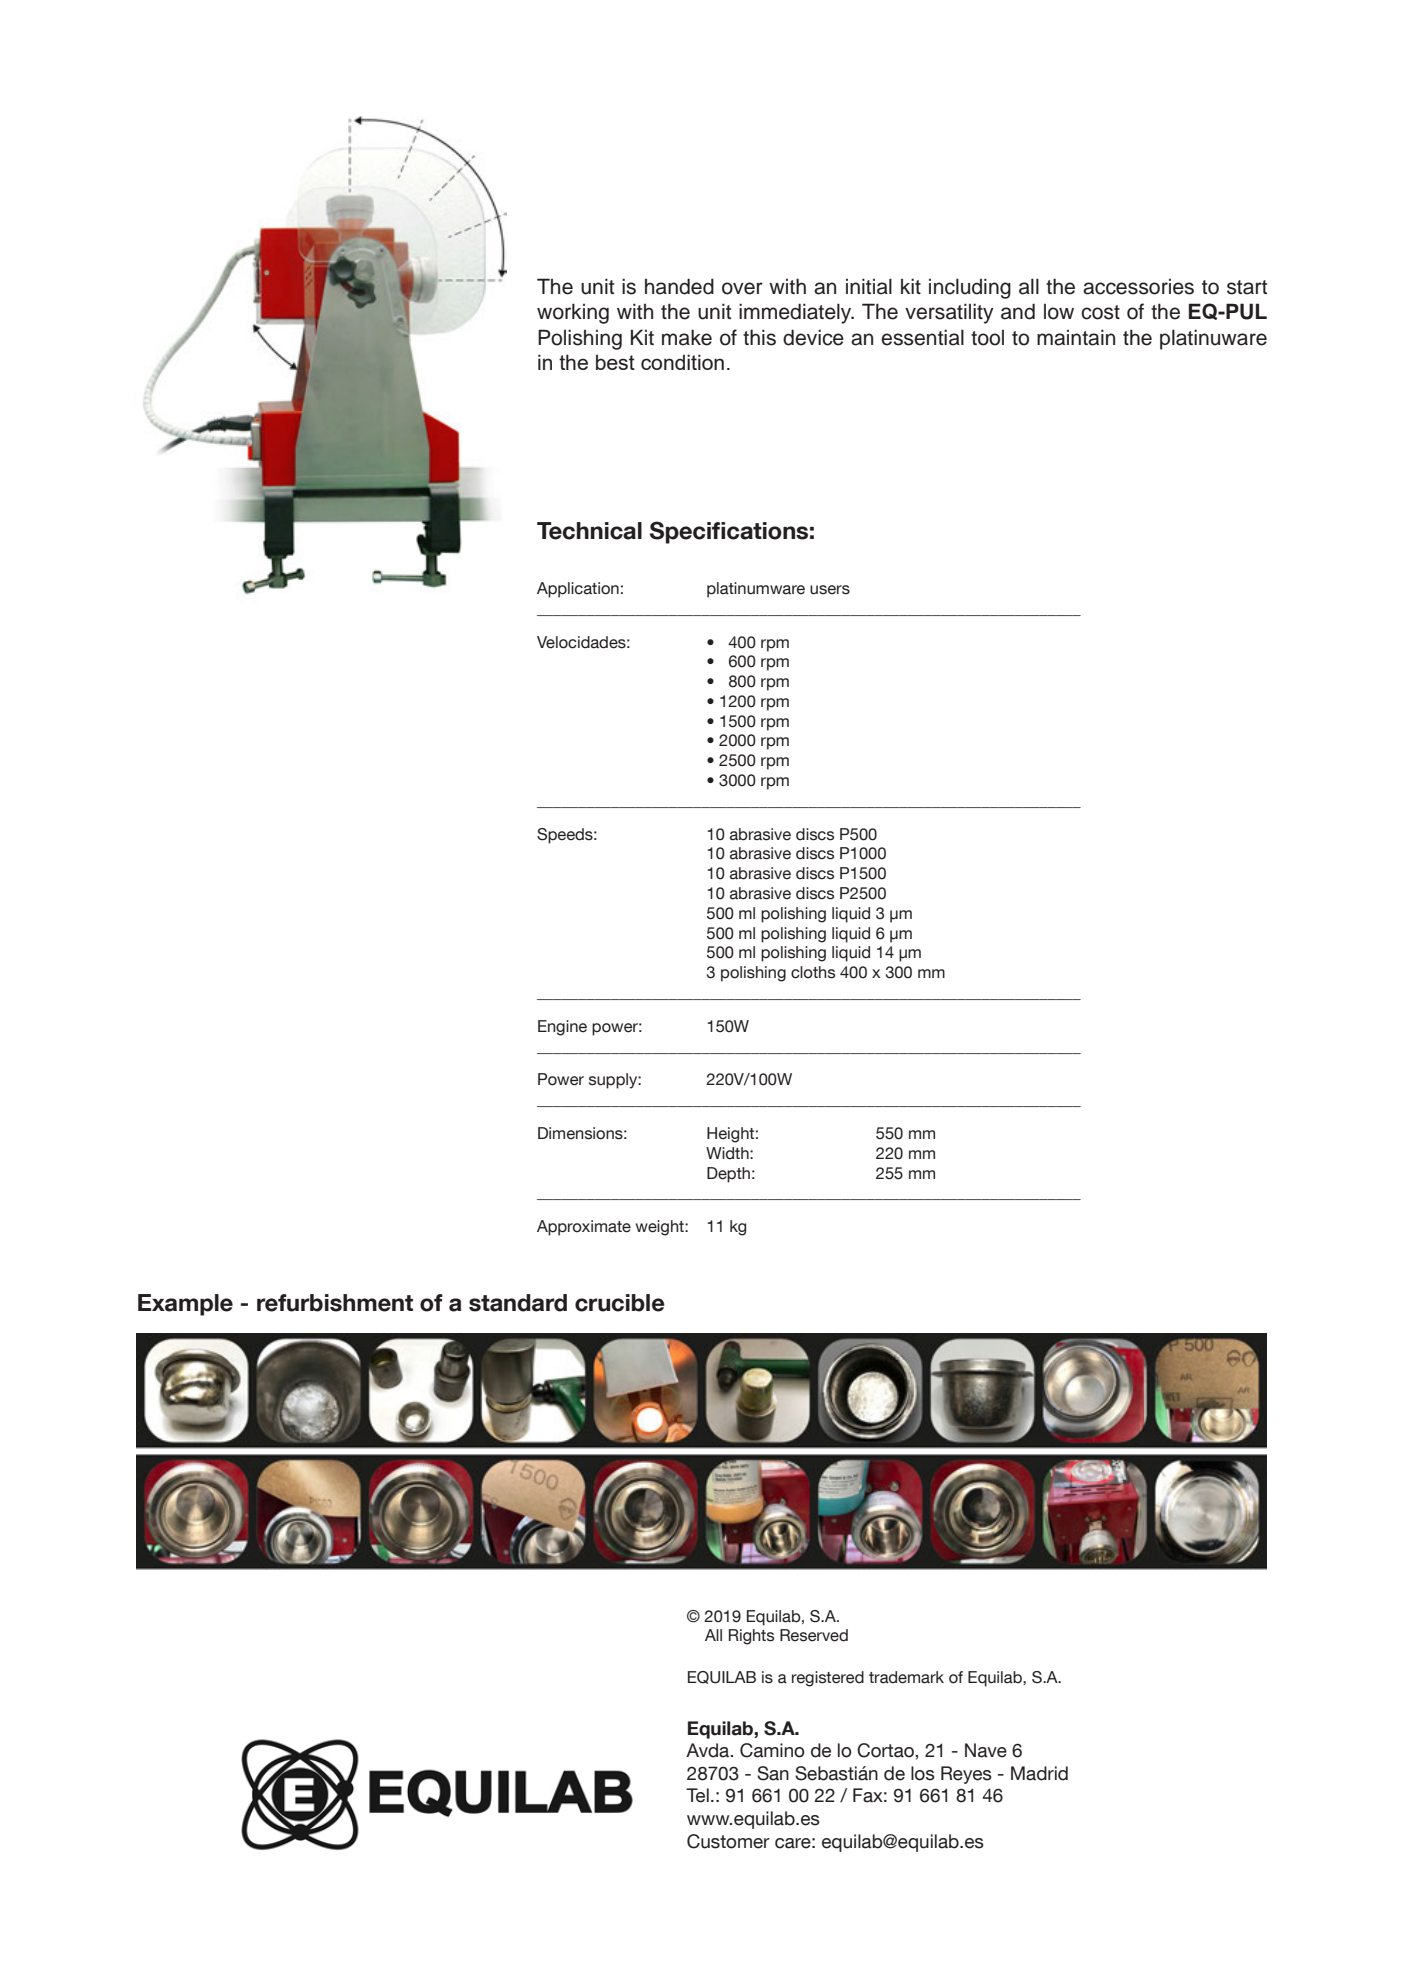  What do you see at coordinates (906, 1677) in the page?
I see `trademark` at bounding box center [906, 1677].
